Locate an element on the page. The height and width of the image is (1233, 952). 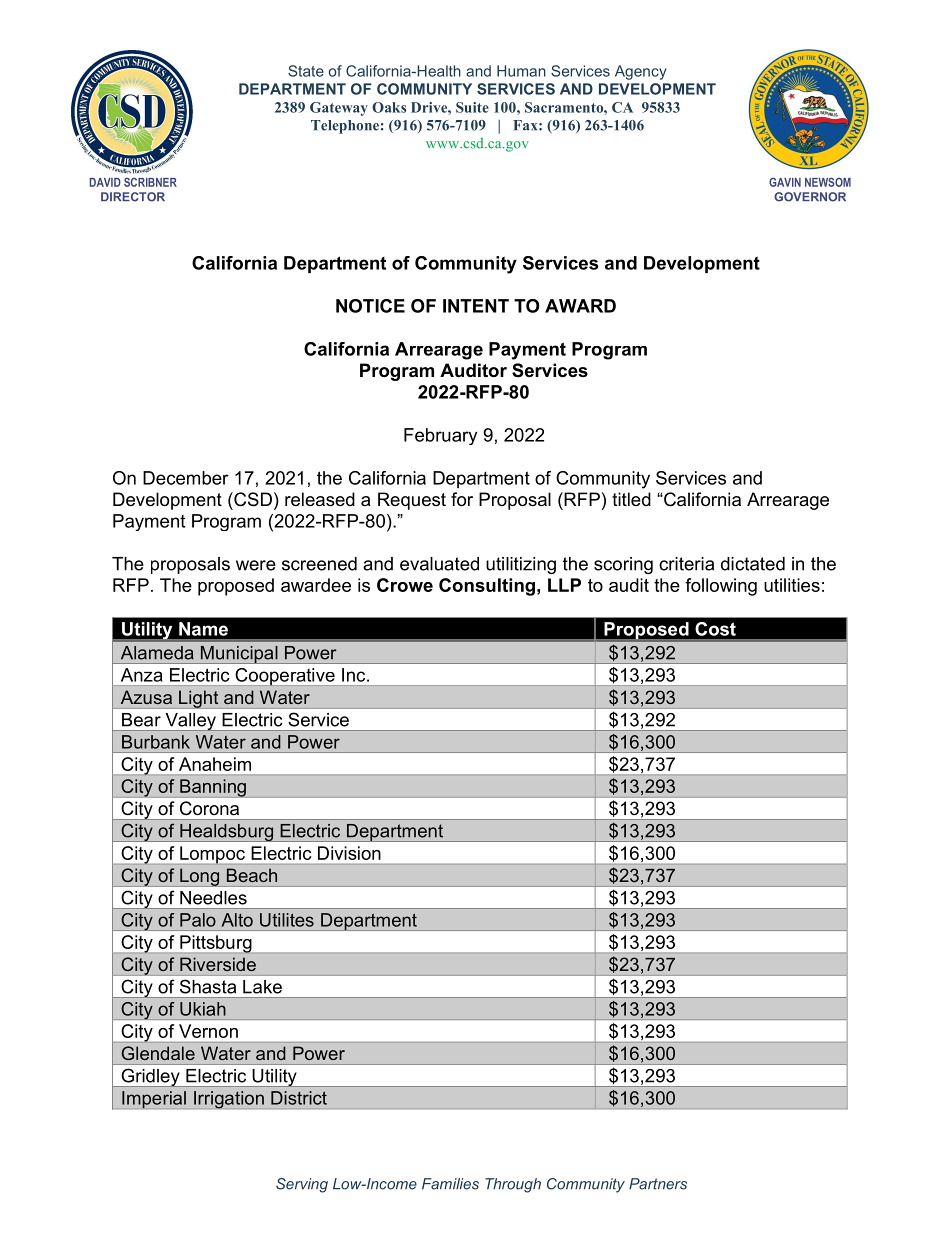
following is located at coordinates (721, 587).
